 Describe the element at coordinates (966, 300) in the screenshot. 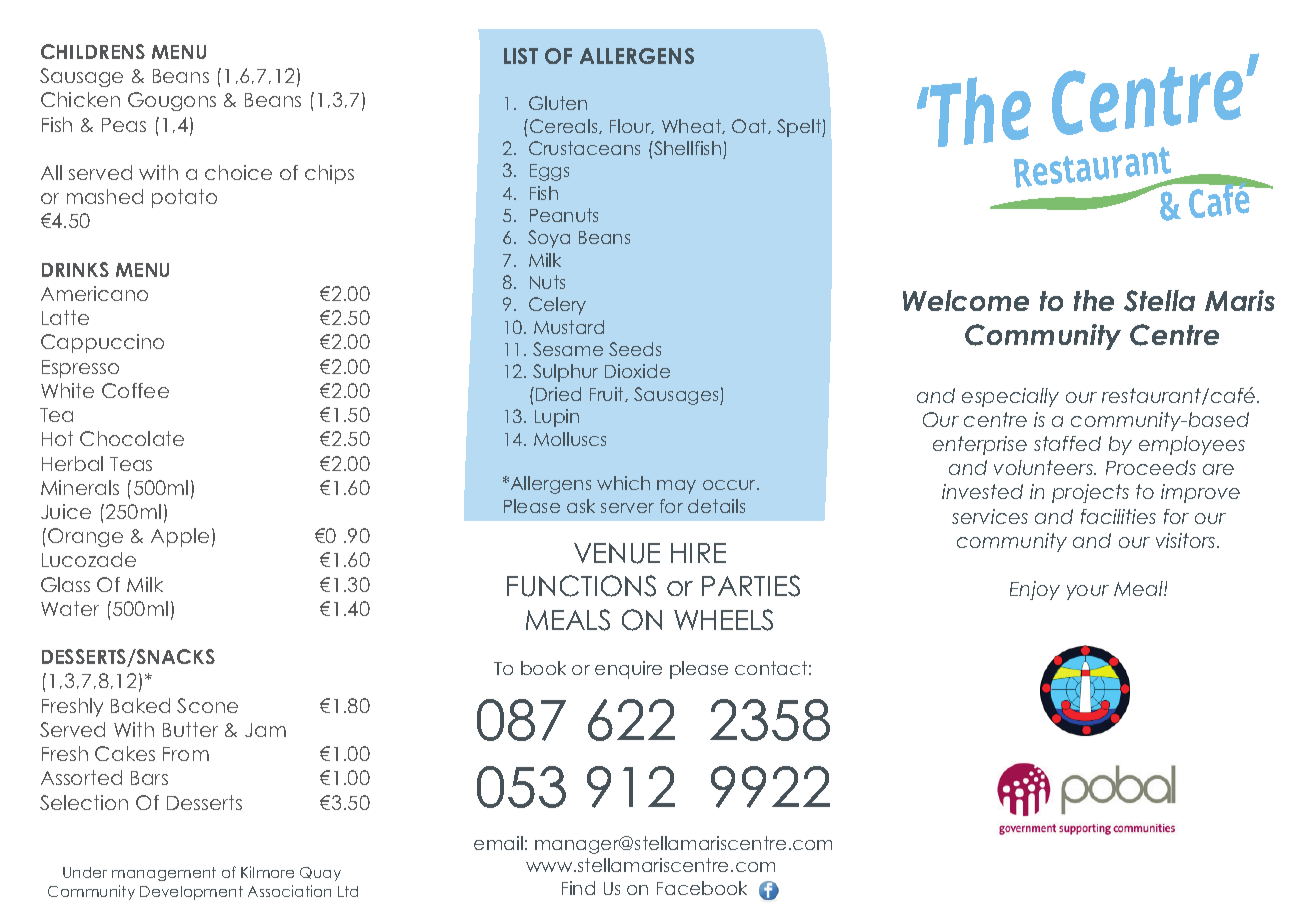

I see `Welcome` at that location.
